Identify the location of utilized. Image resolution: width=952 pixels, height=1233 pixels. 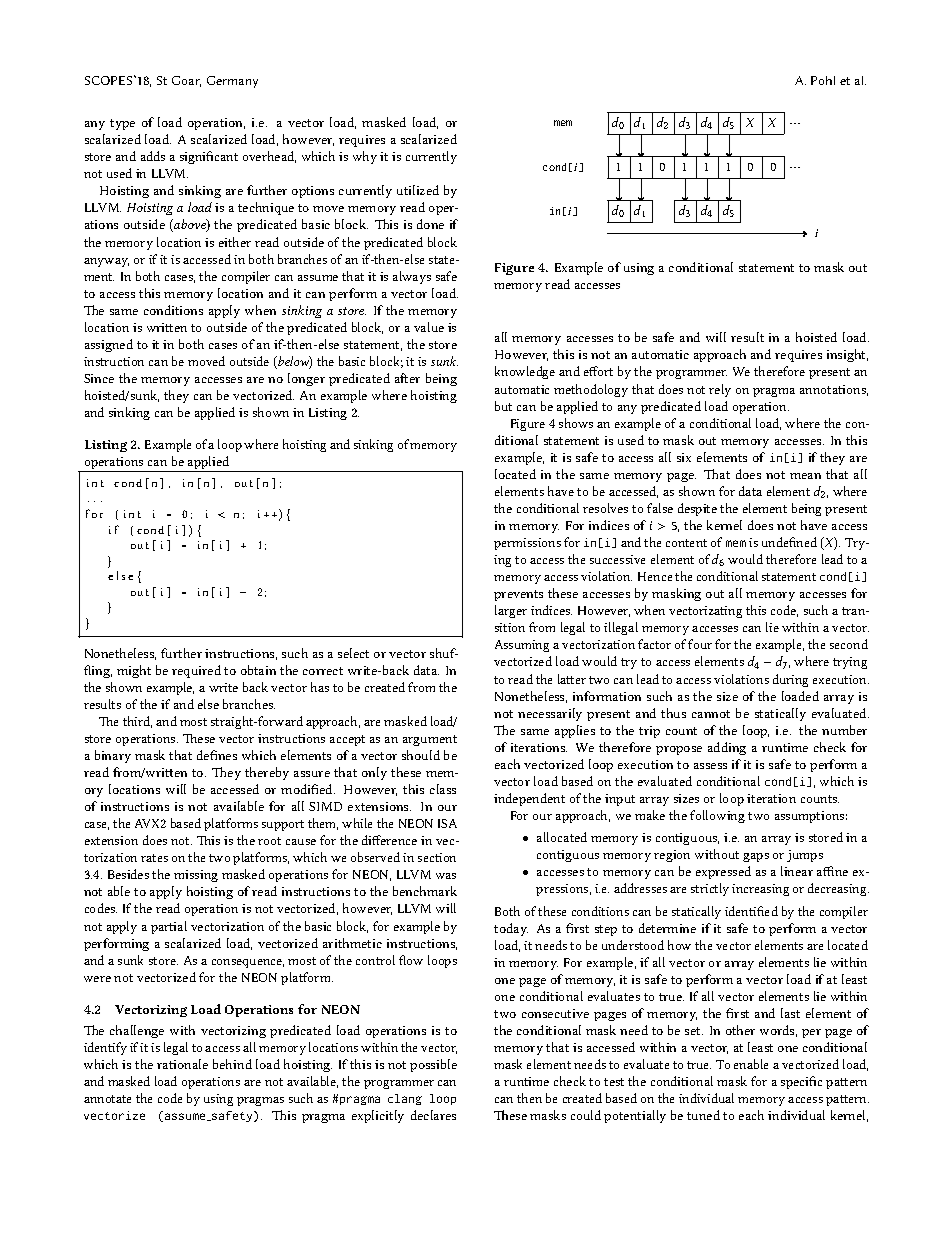
(418, 190).
